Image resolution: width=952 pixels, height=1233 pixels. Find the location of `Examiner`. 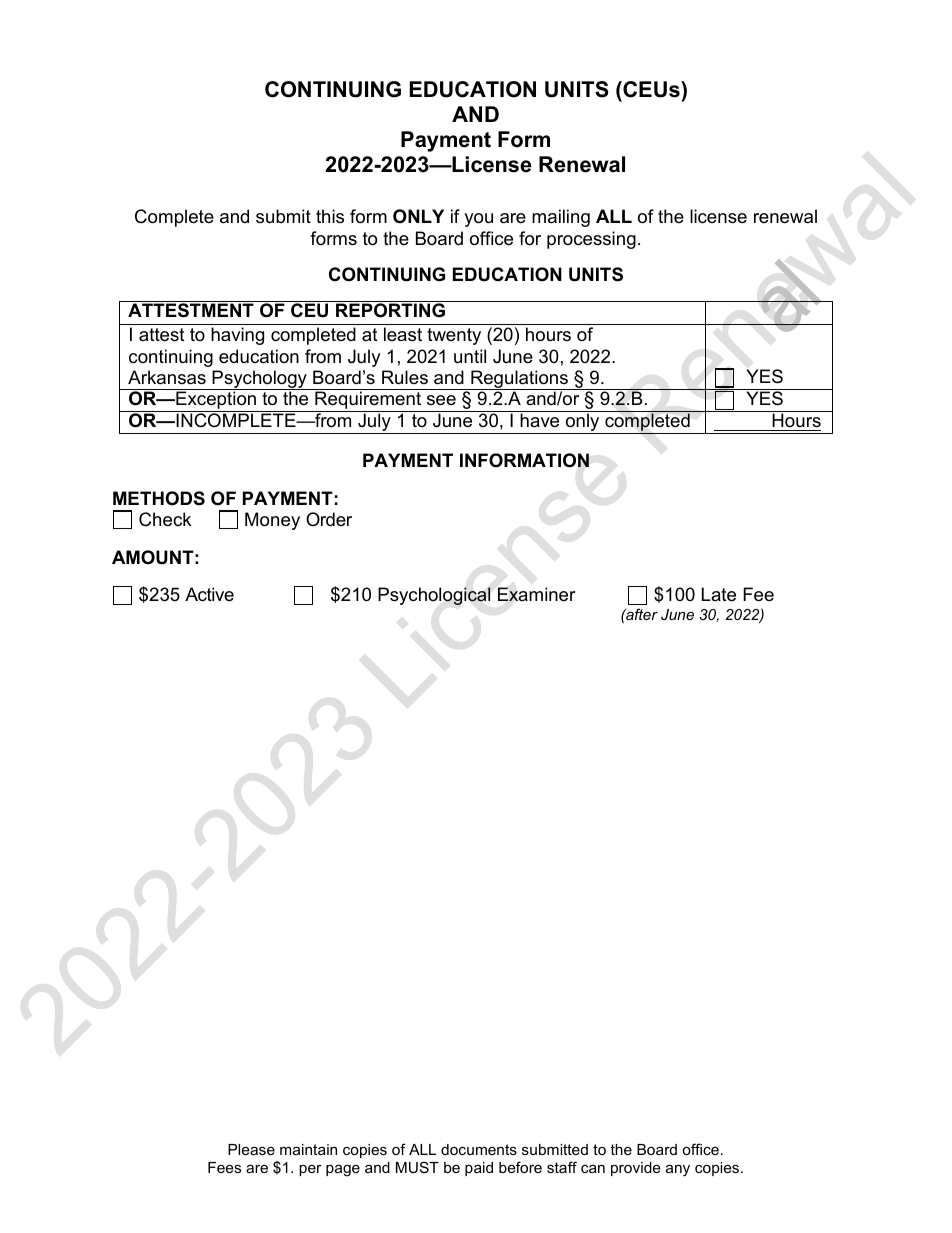

Examiner is located at coordinates (537, 594).
